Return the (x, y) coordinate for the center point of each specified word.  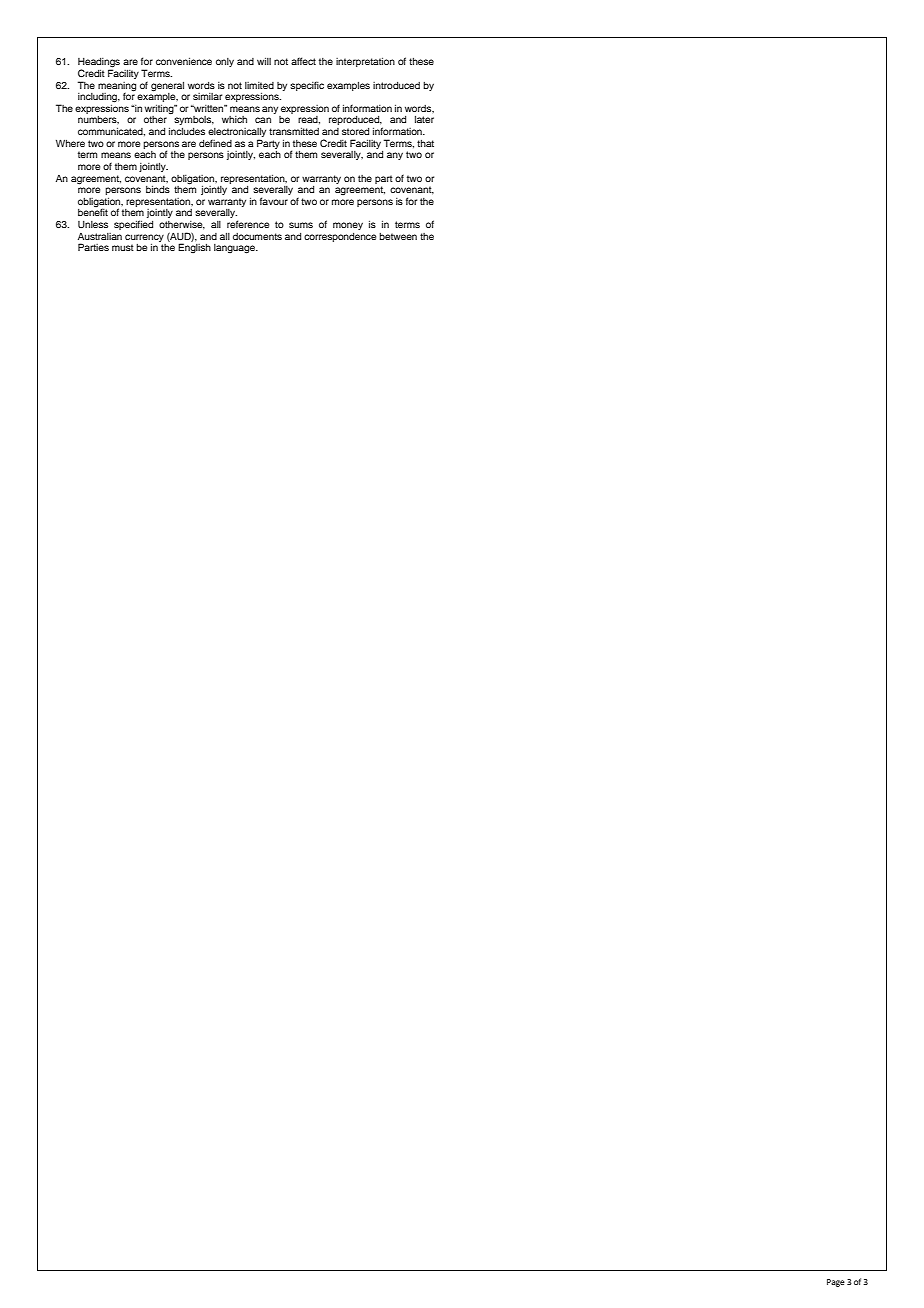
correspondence (340, 237)
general (167, 87)
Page (836, 1283)
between (398, 236)
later (424, 119)
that (425, 143)
